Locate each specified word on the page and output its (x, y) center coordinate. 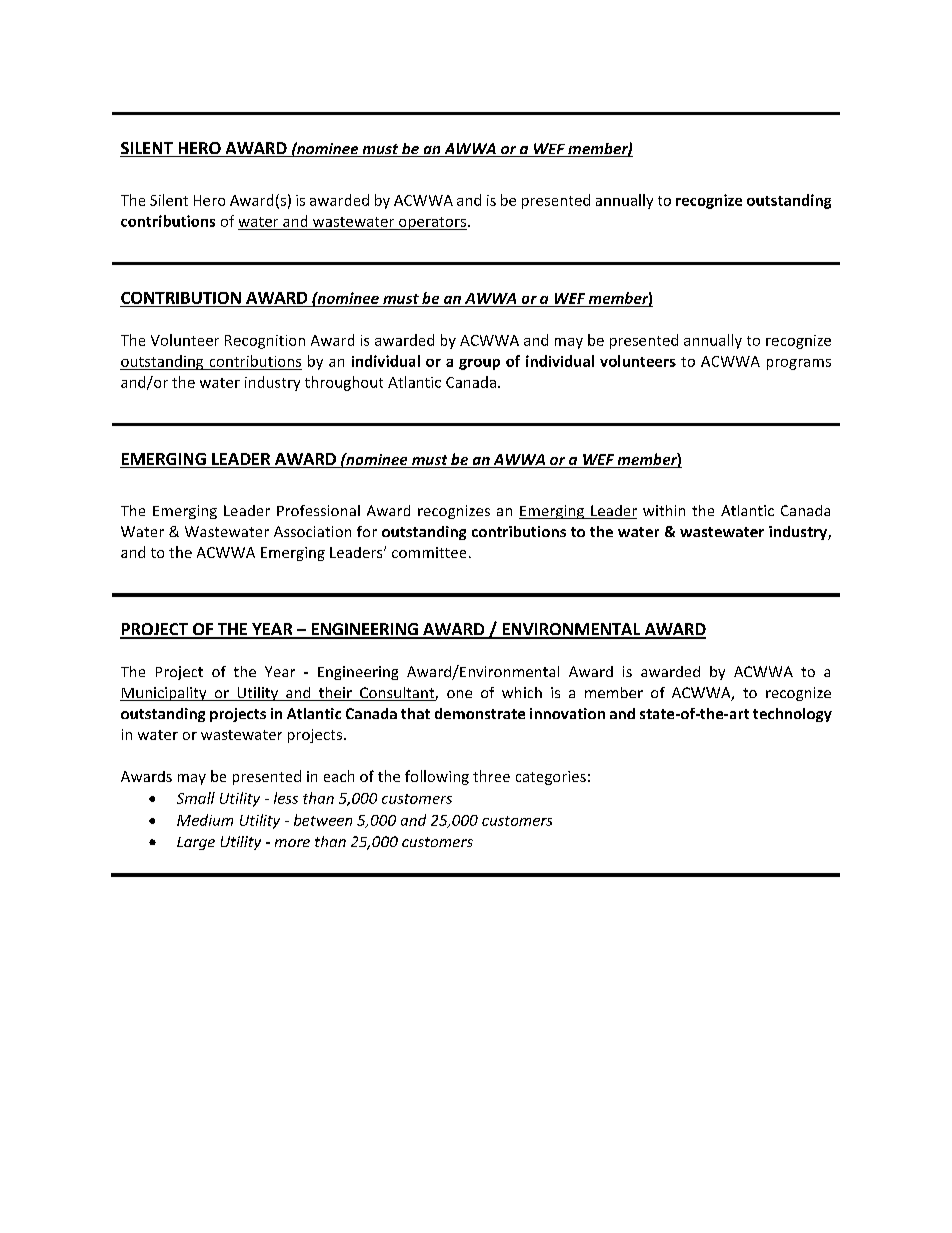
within (664, 510)
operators (432, 223)
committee (429, 552)
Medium (205, 820)
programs (799, 364)
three (491, 776)
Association (312, 531)
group (479, 364)
